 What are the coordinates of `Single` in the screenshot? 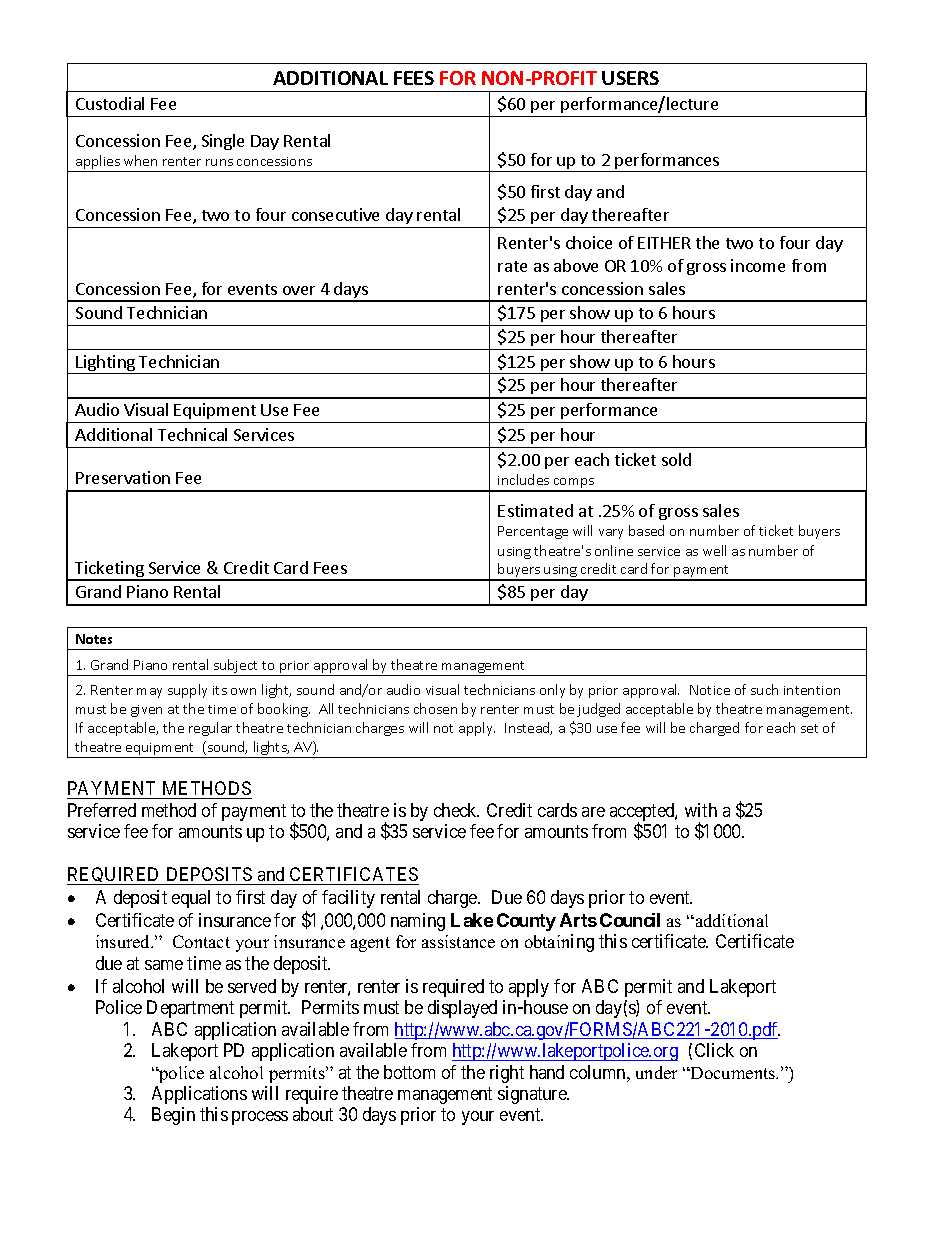 It's located at (223, 142).
